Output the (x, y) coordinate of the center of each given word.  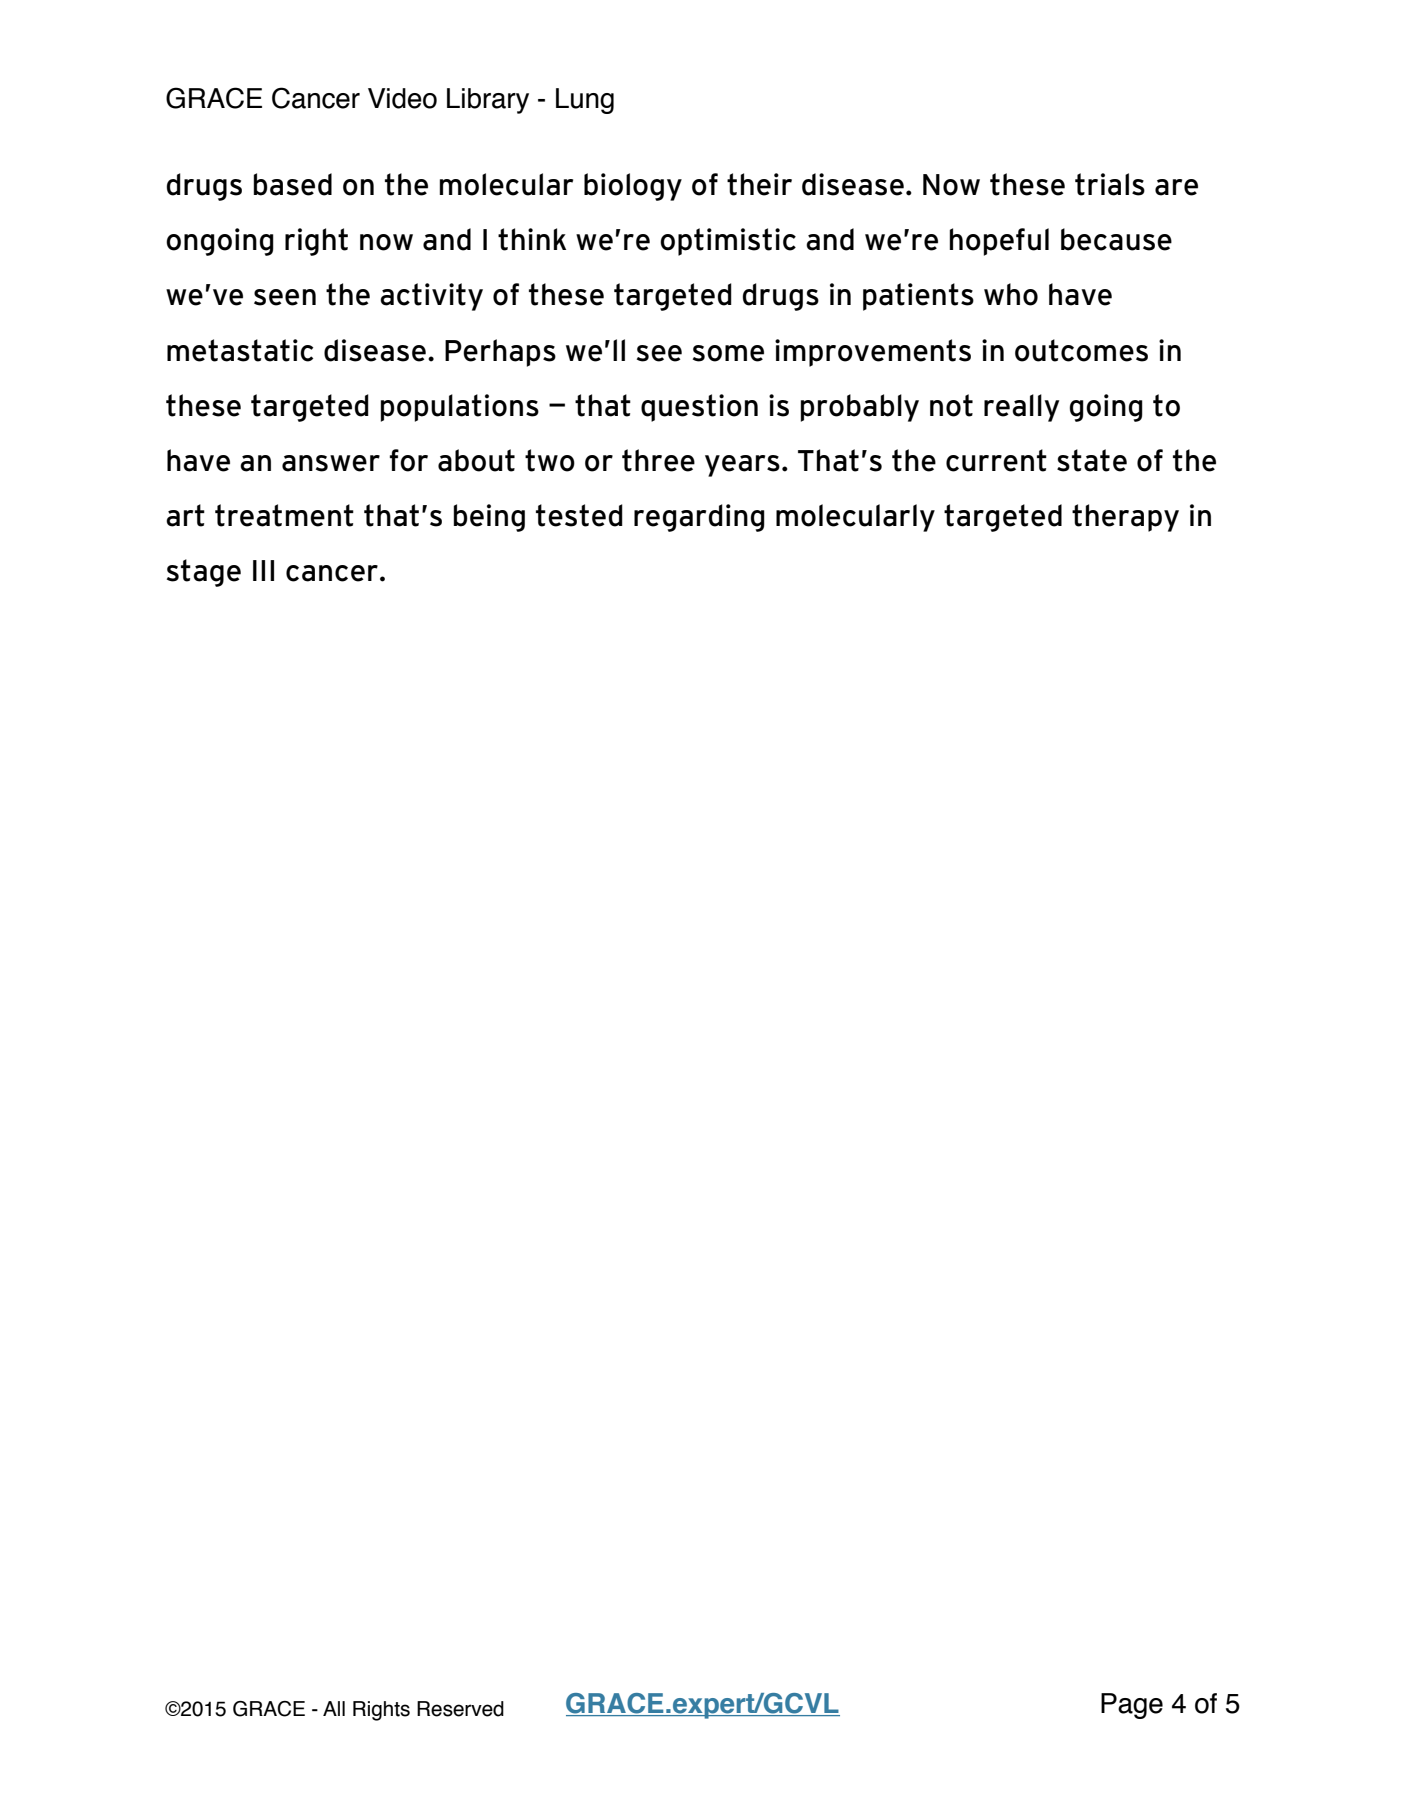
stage (204, 573)
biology (633, 187)
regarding (699, 518)
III (263, 570)
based (293, 184)
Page (1132, 1706)
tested (579, 515)
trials (1110, 184)
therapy (1125, 518)
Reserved (460, 1709)
